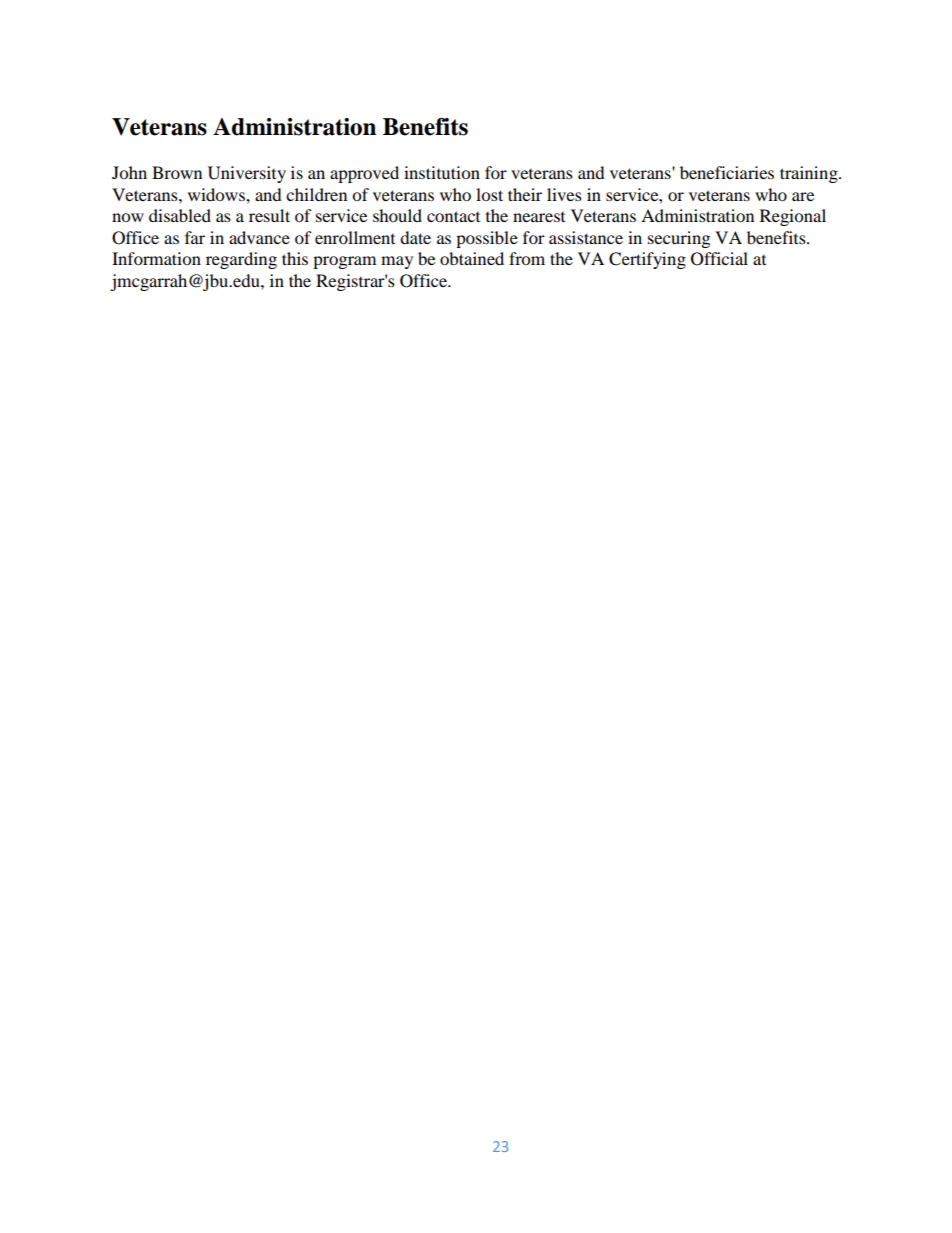 This screenshot has width=952, height=1233. I want to click on obtained, so click(472, 258).
